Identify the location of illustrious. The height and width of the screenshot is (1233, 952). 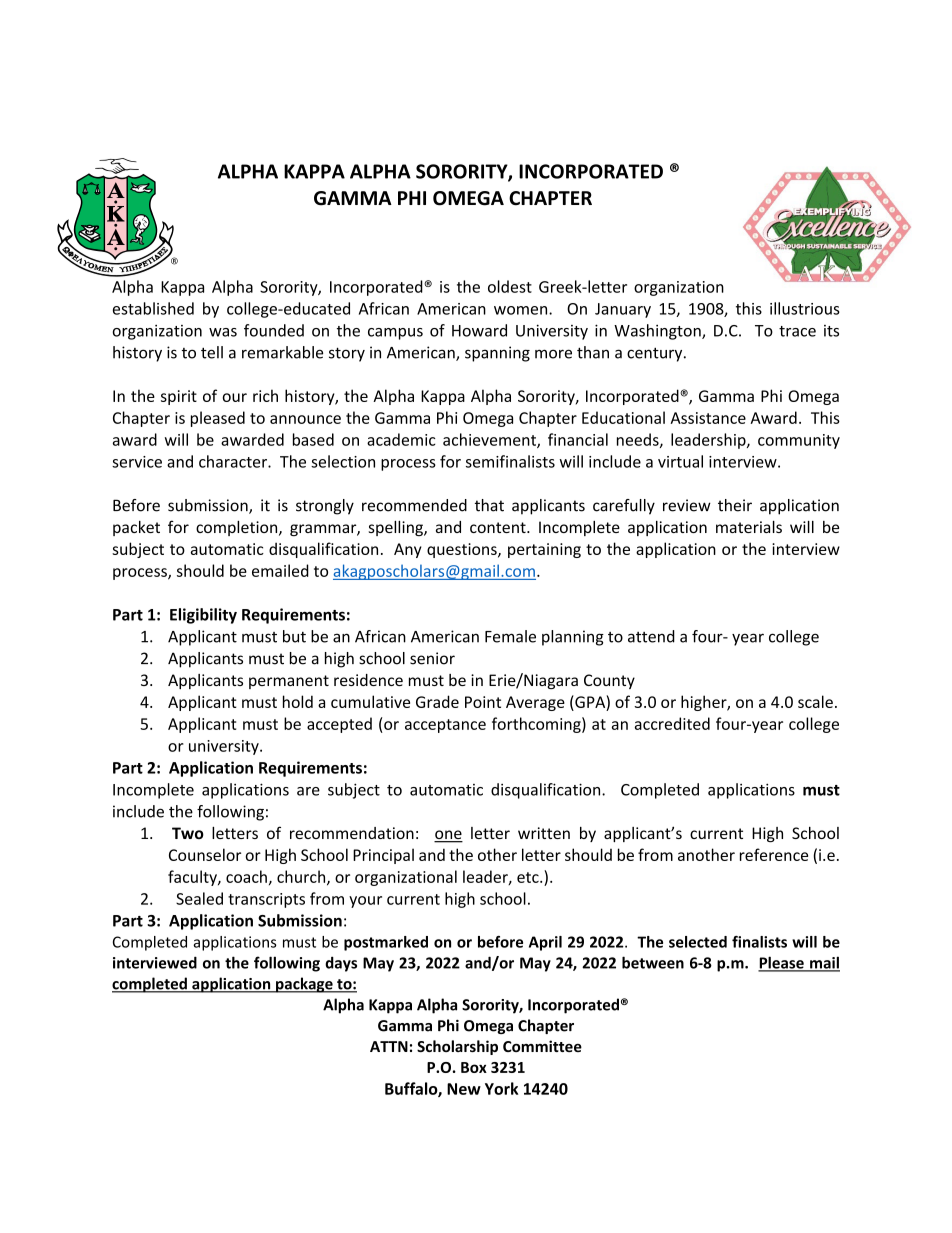
(805, 308).
